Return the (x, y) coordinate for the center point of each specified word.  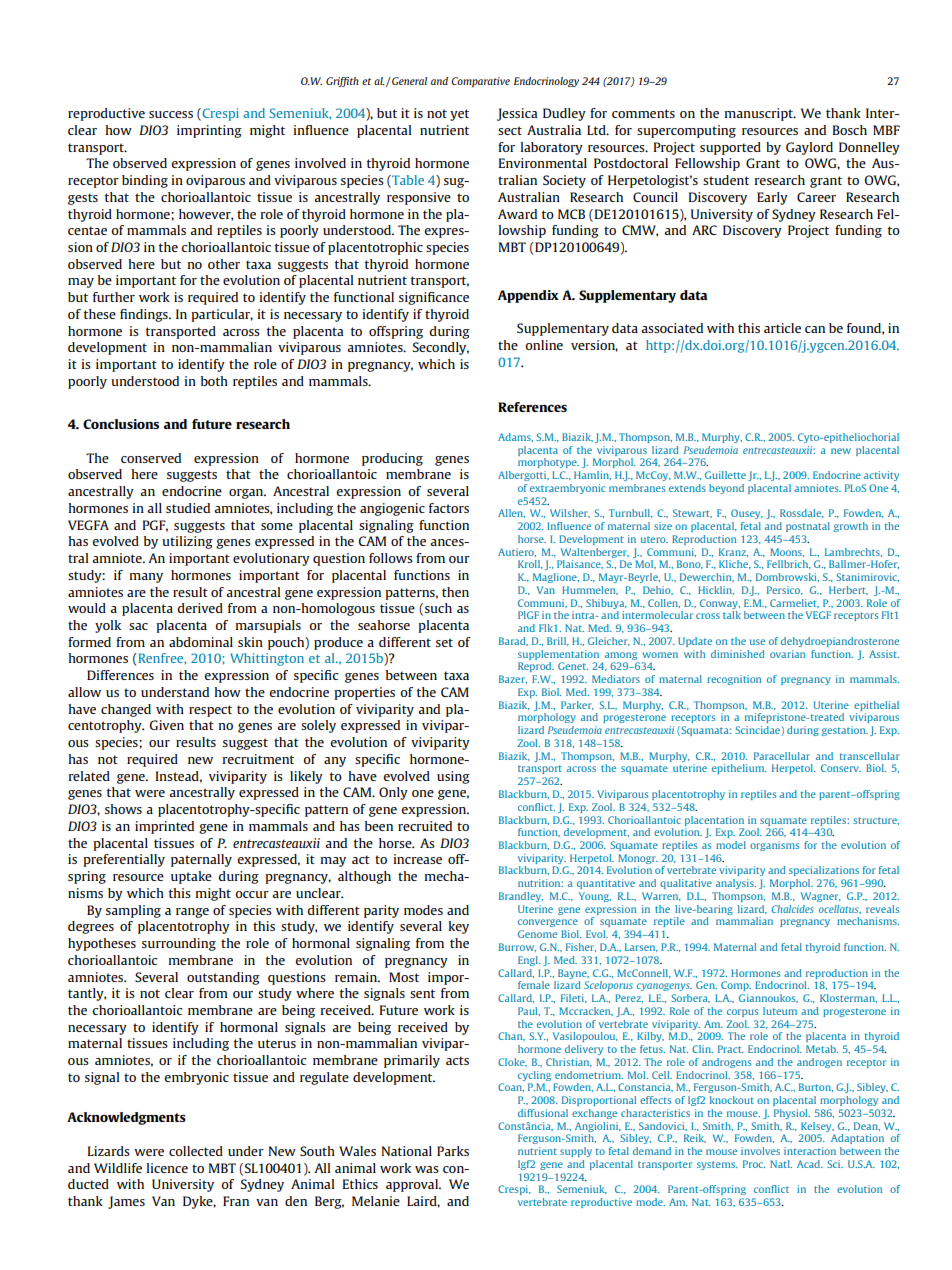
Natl (781, 1164)
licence (167, 1168)
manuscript (759, 114)
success (171, 114)
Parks (453, 1151)
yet (459, 115)
